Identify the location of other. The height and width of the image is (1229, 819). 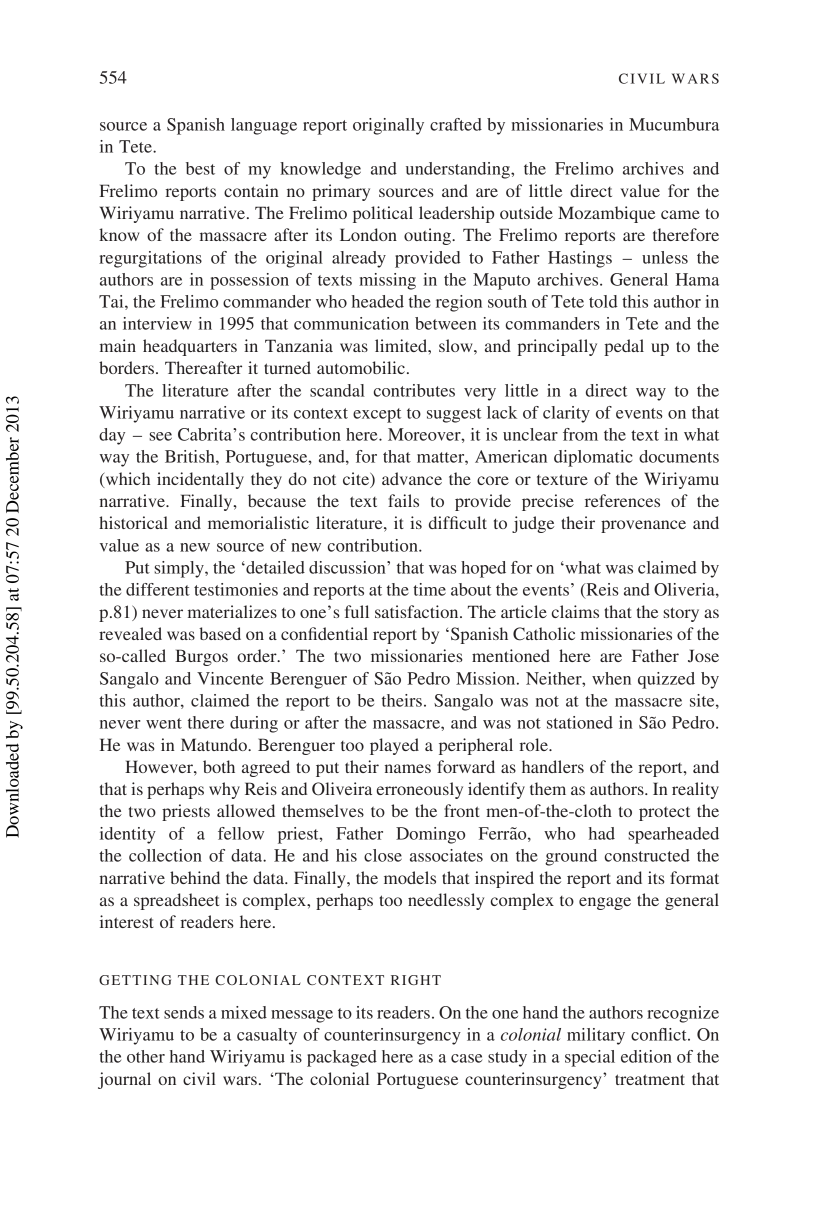
(146, 1056).
